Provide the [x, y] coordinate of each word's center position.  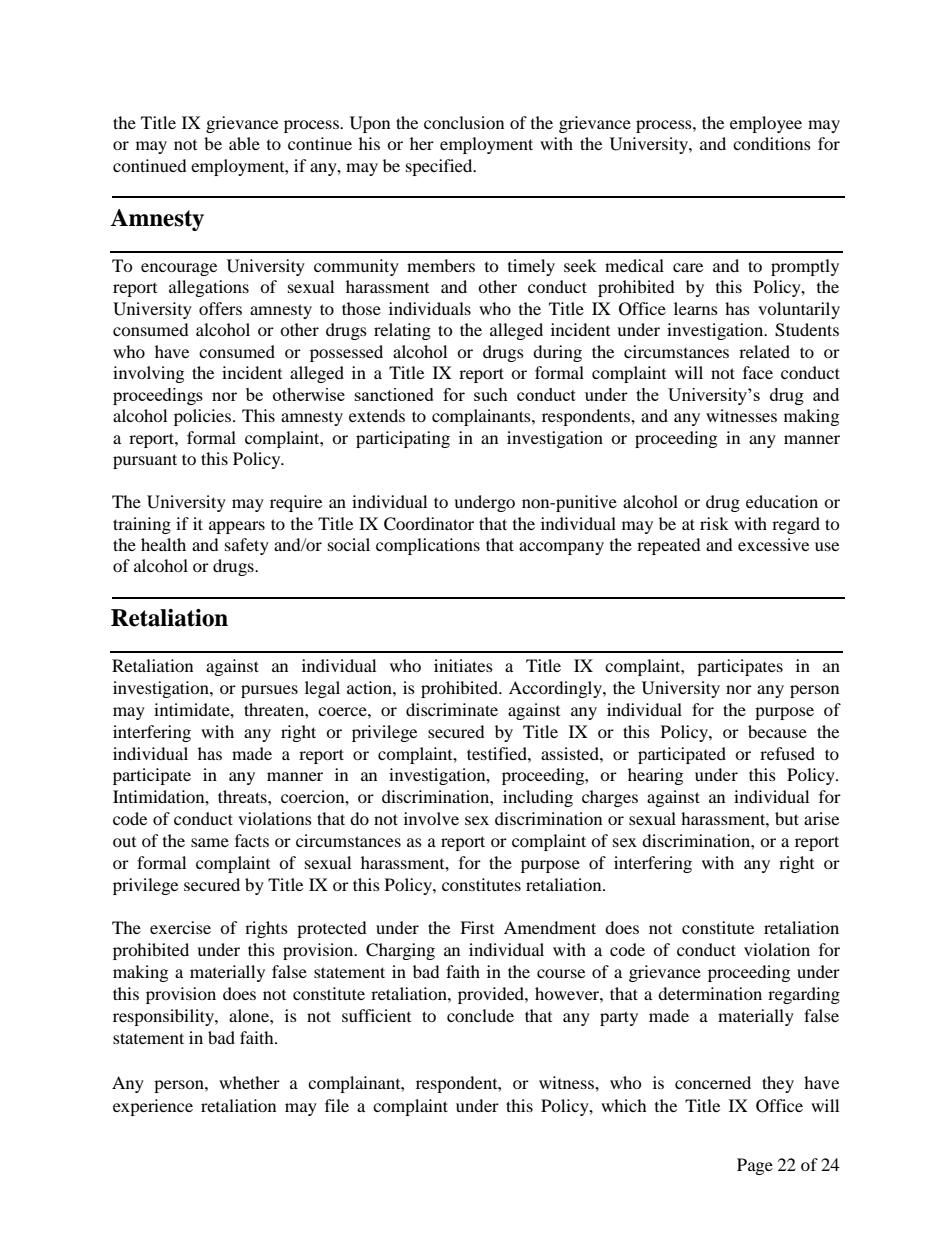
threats [243, 796]
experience [153, 1107]
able [244, 143]
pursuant [145, 461]
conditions [772, 143]
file [337, 1105]
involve [431, 818]
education [782, 501]
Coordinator [429, 524]
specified [440, 167]
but [787, 818]
